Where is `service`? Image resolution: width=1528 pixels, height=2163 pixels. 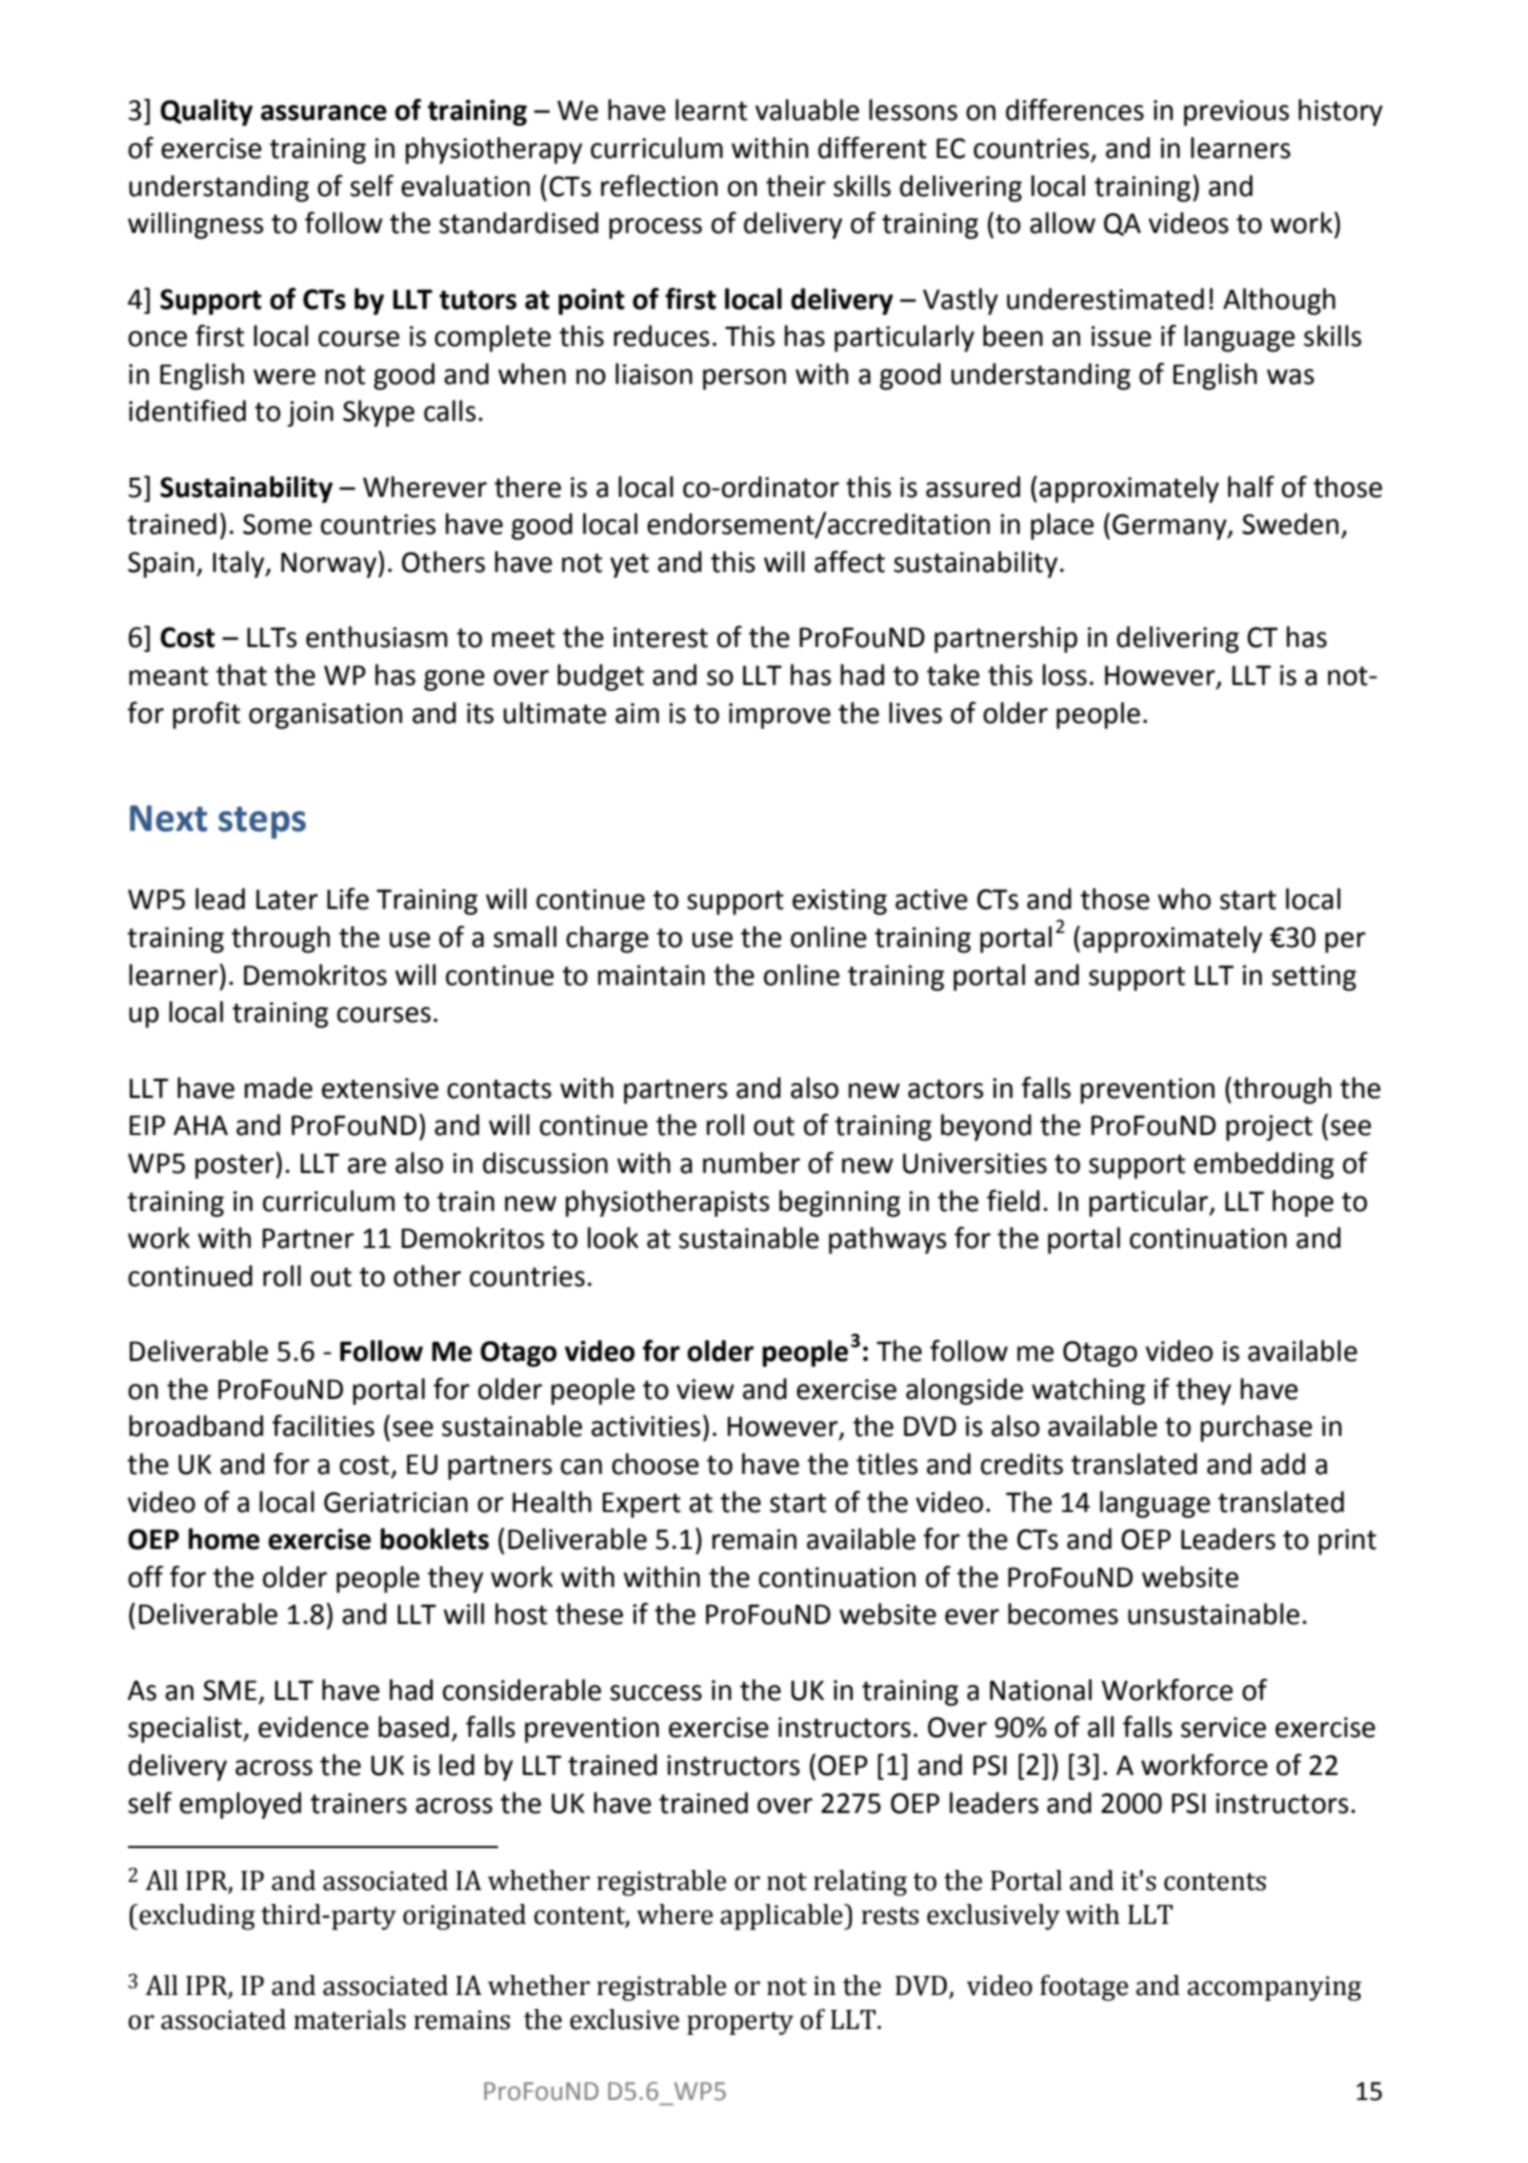 service is located at coordinates (1223, 1727).
